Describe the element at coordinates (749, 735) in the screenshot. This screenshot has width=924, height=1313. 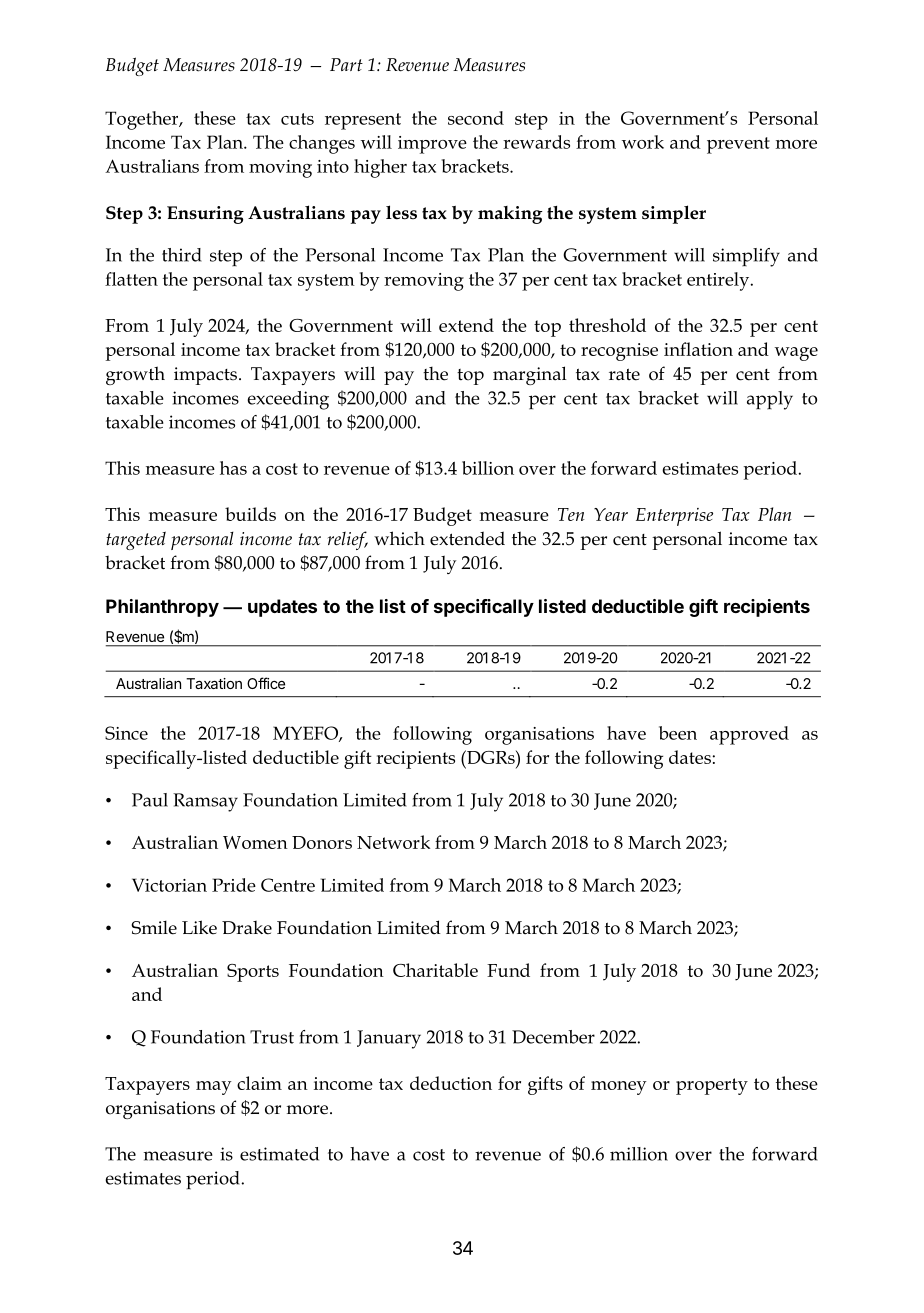
I see `approved` at that location.
